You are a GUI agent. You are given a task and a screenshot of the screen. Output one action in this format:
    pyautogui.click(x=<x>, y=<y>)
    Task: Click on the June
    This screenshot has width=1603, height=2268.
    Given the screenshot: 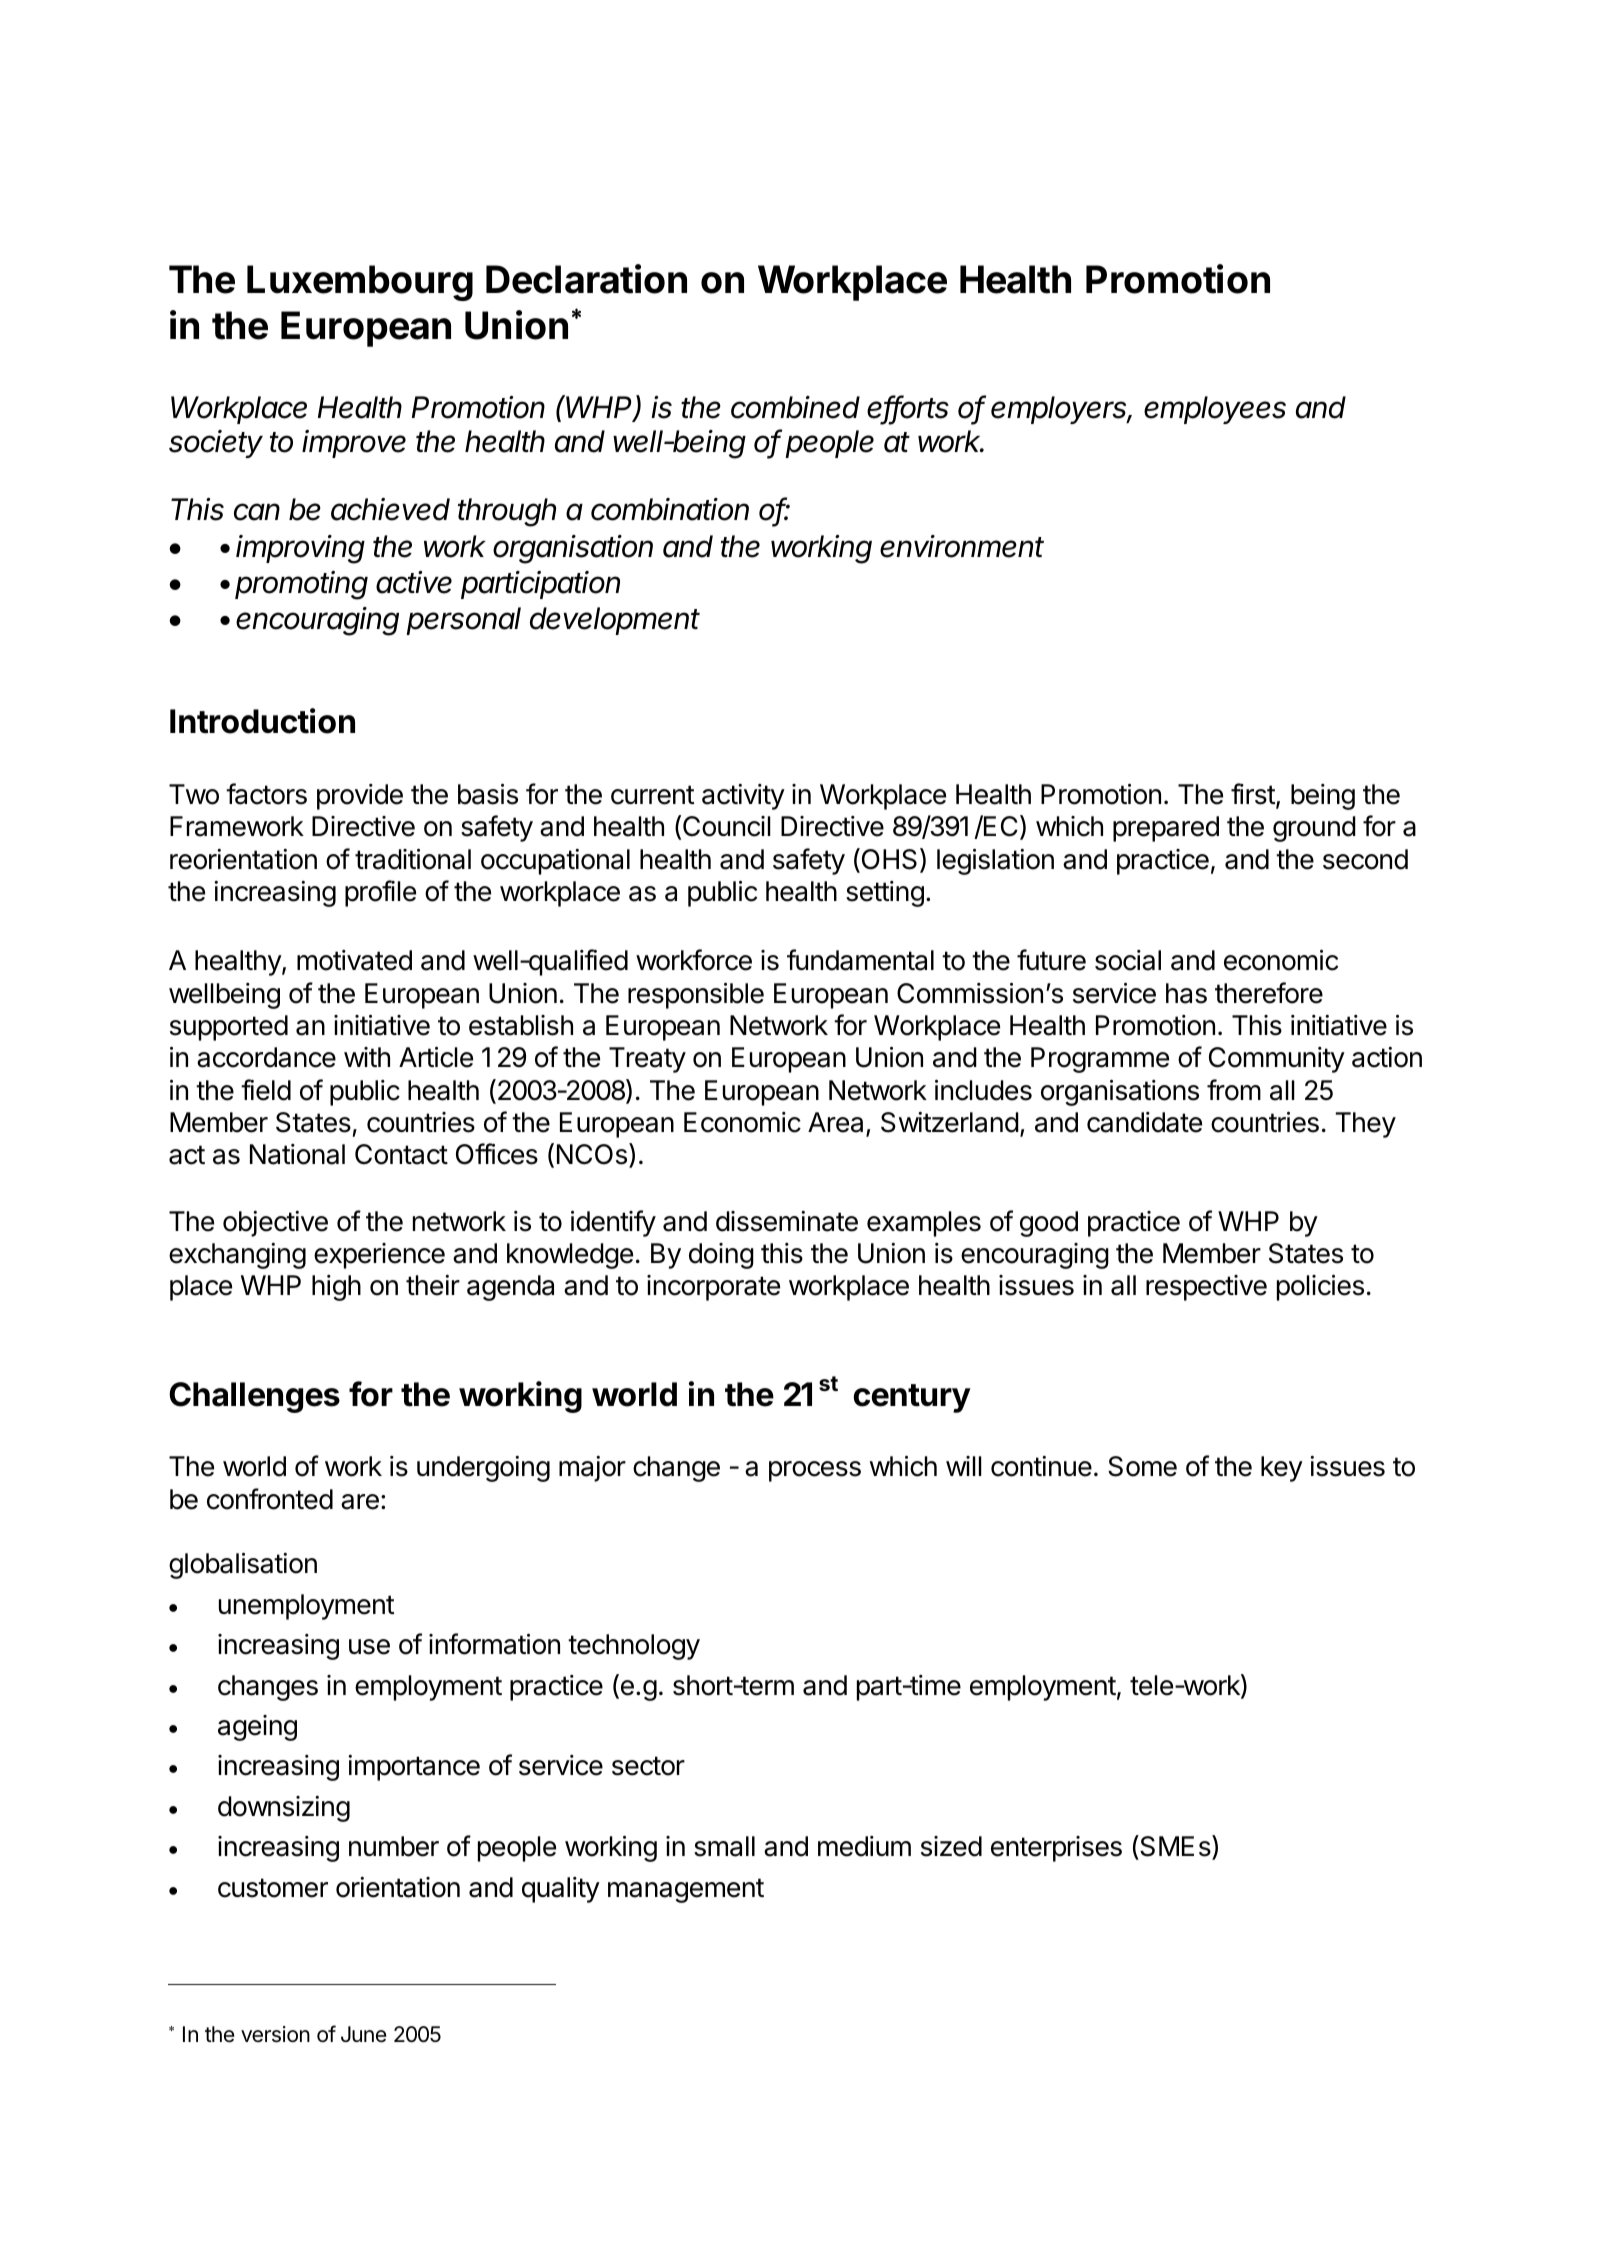 What is the action you would take?
    pyautogui.click(x=364, y=2034)
